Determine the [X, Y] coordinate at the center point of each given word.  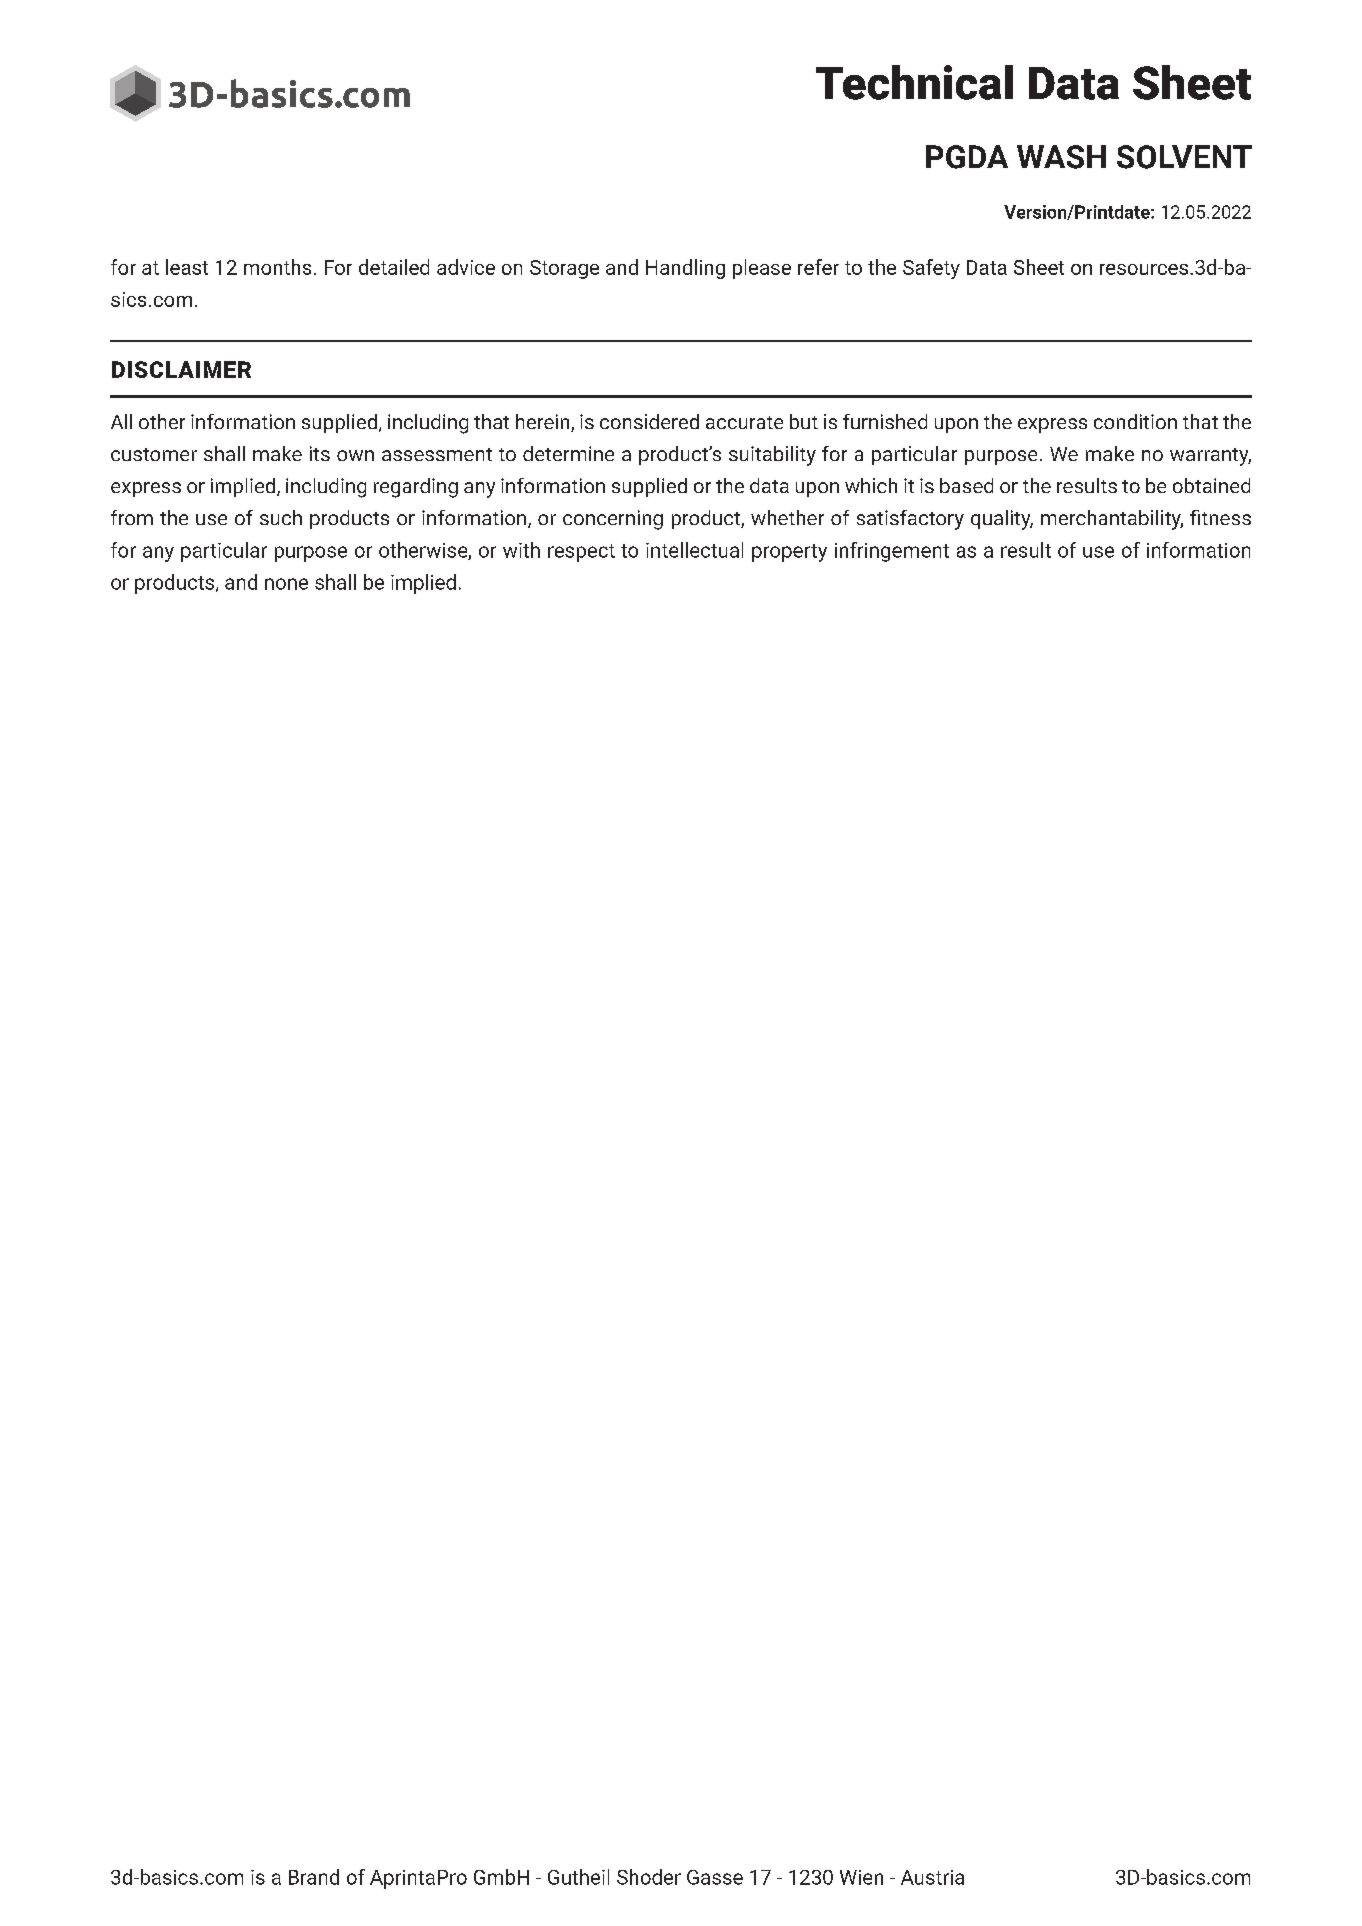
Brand [314, 1877]
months [277, 267]
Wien [861, 1877]
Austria [932, 1877]
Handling [685, 269]
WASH [1061, 157]
